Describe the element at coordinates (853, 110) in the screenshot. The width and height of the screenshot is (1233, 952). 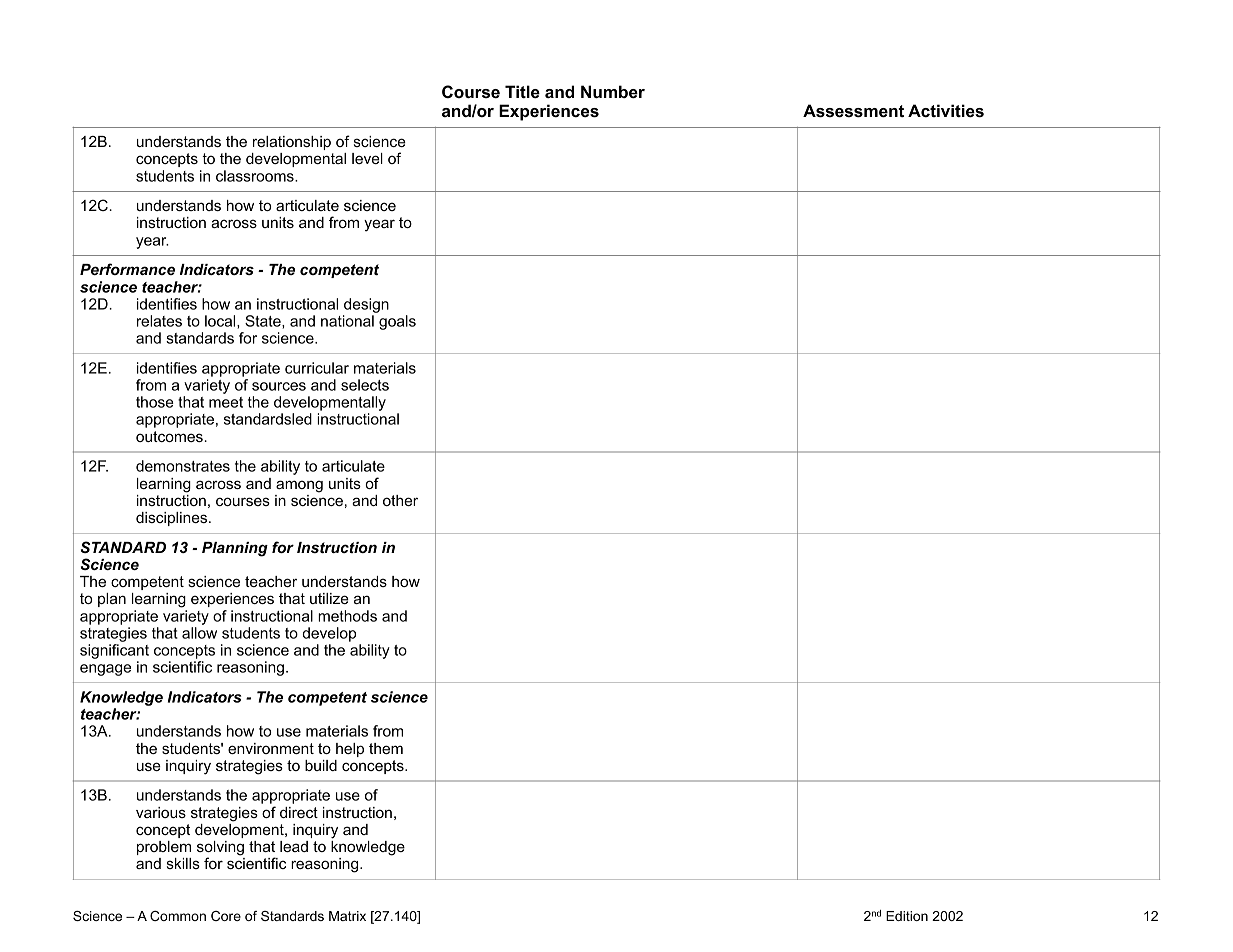
I see `Assessment` at that location.
